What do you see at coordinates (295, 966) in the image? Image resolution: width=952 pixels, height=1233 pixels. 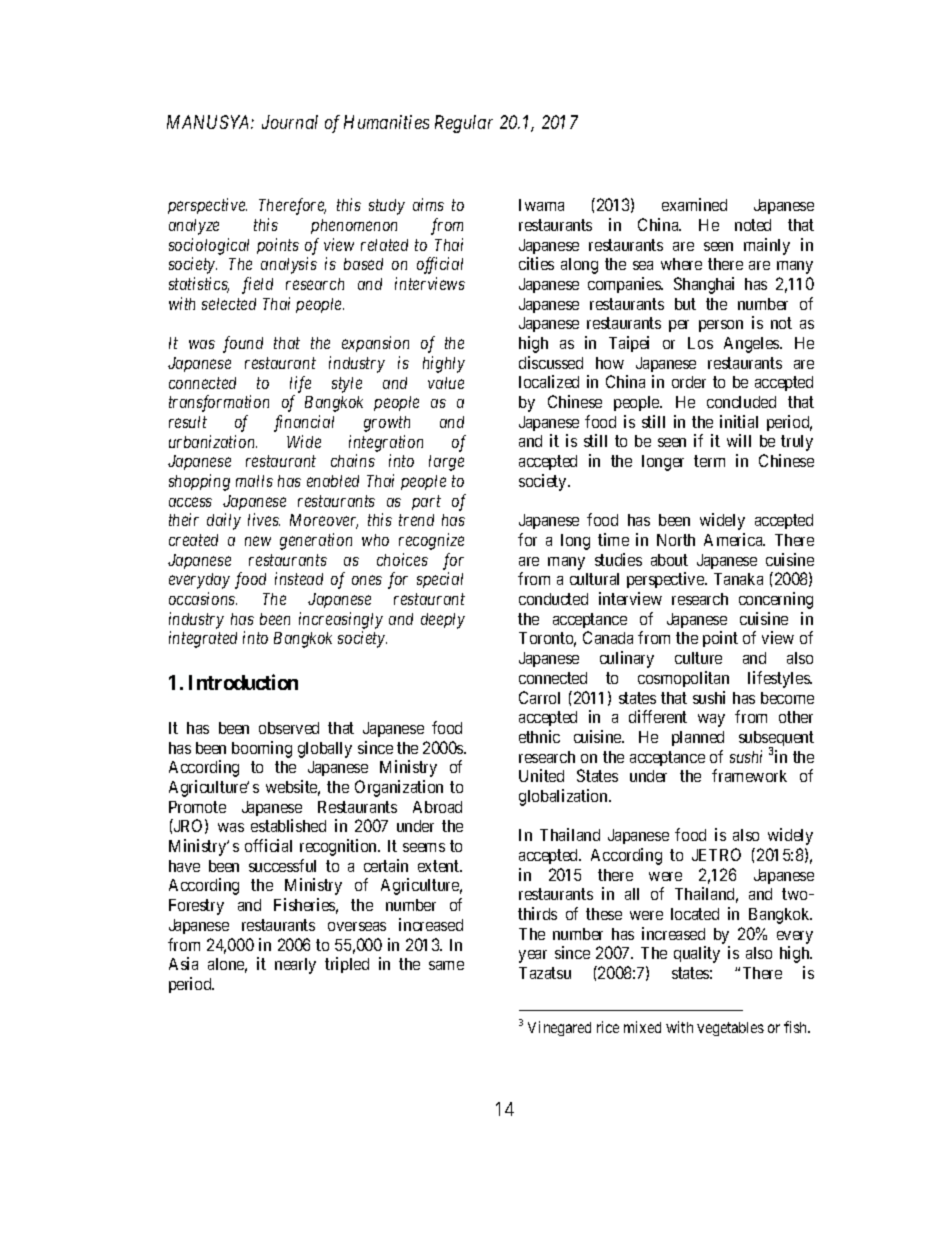 I see `nearly` at bounding box center [295, 966].
